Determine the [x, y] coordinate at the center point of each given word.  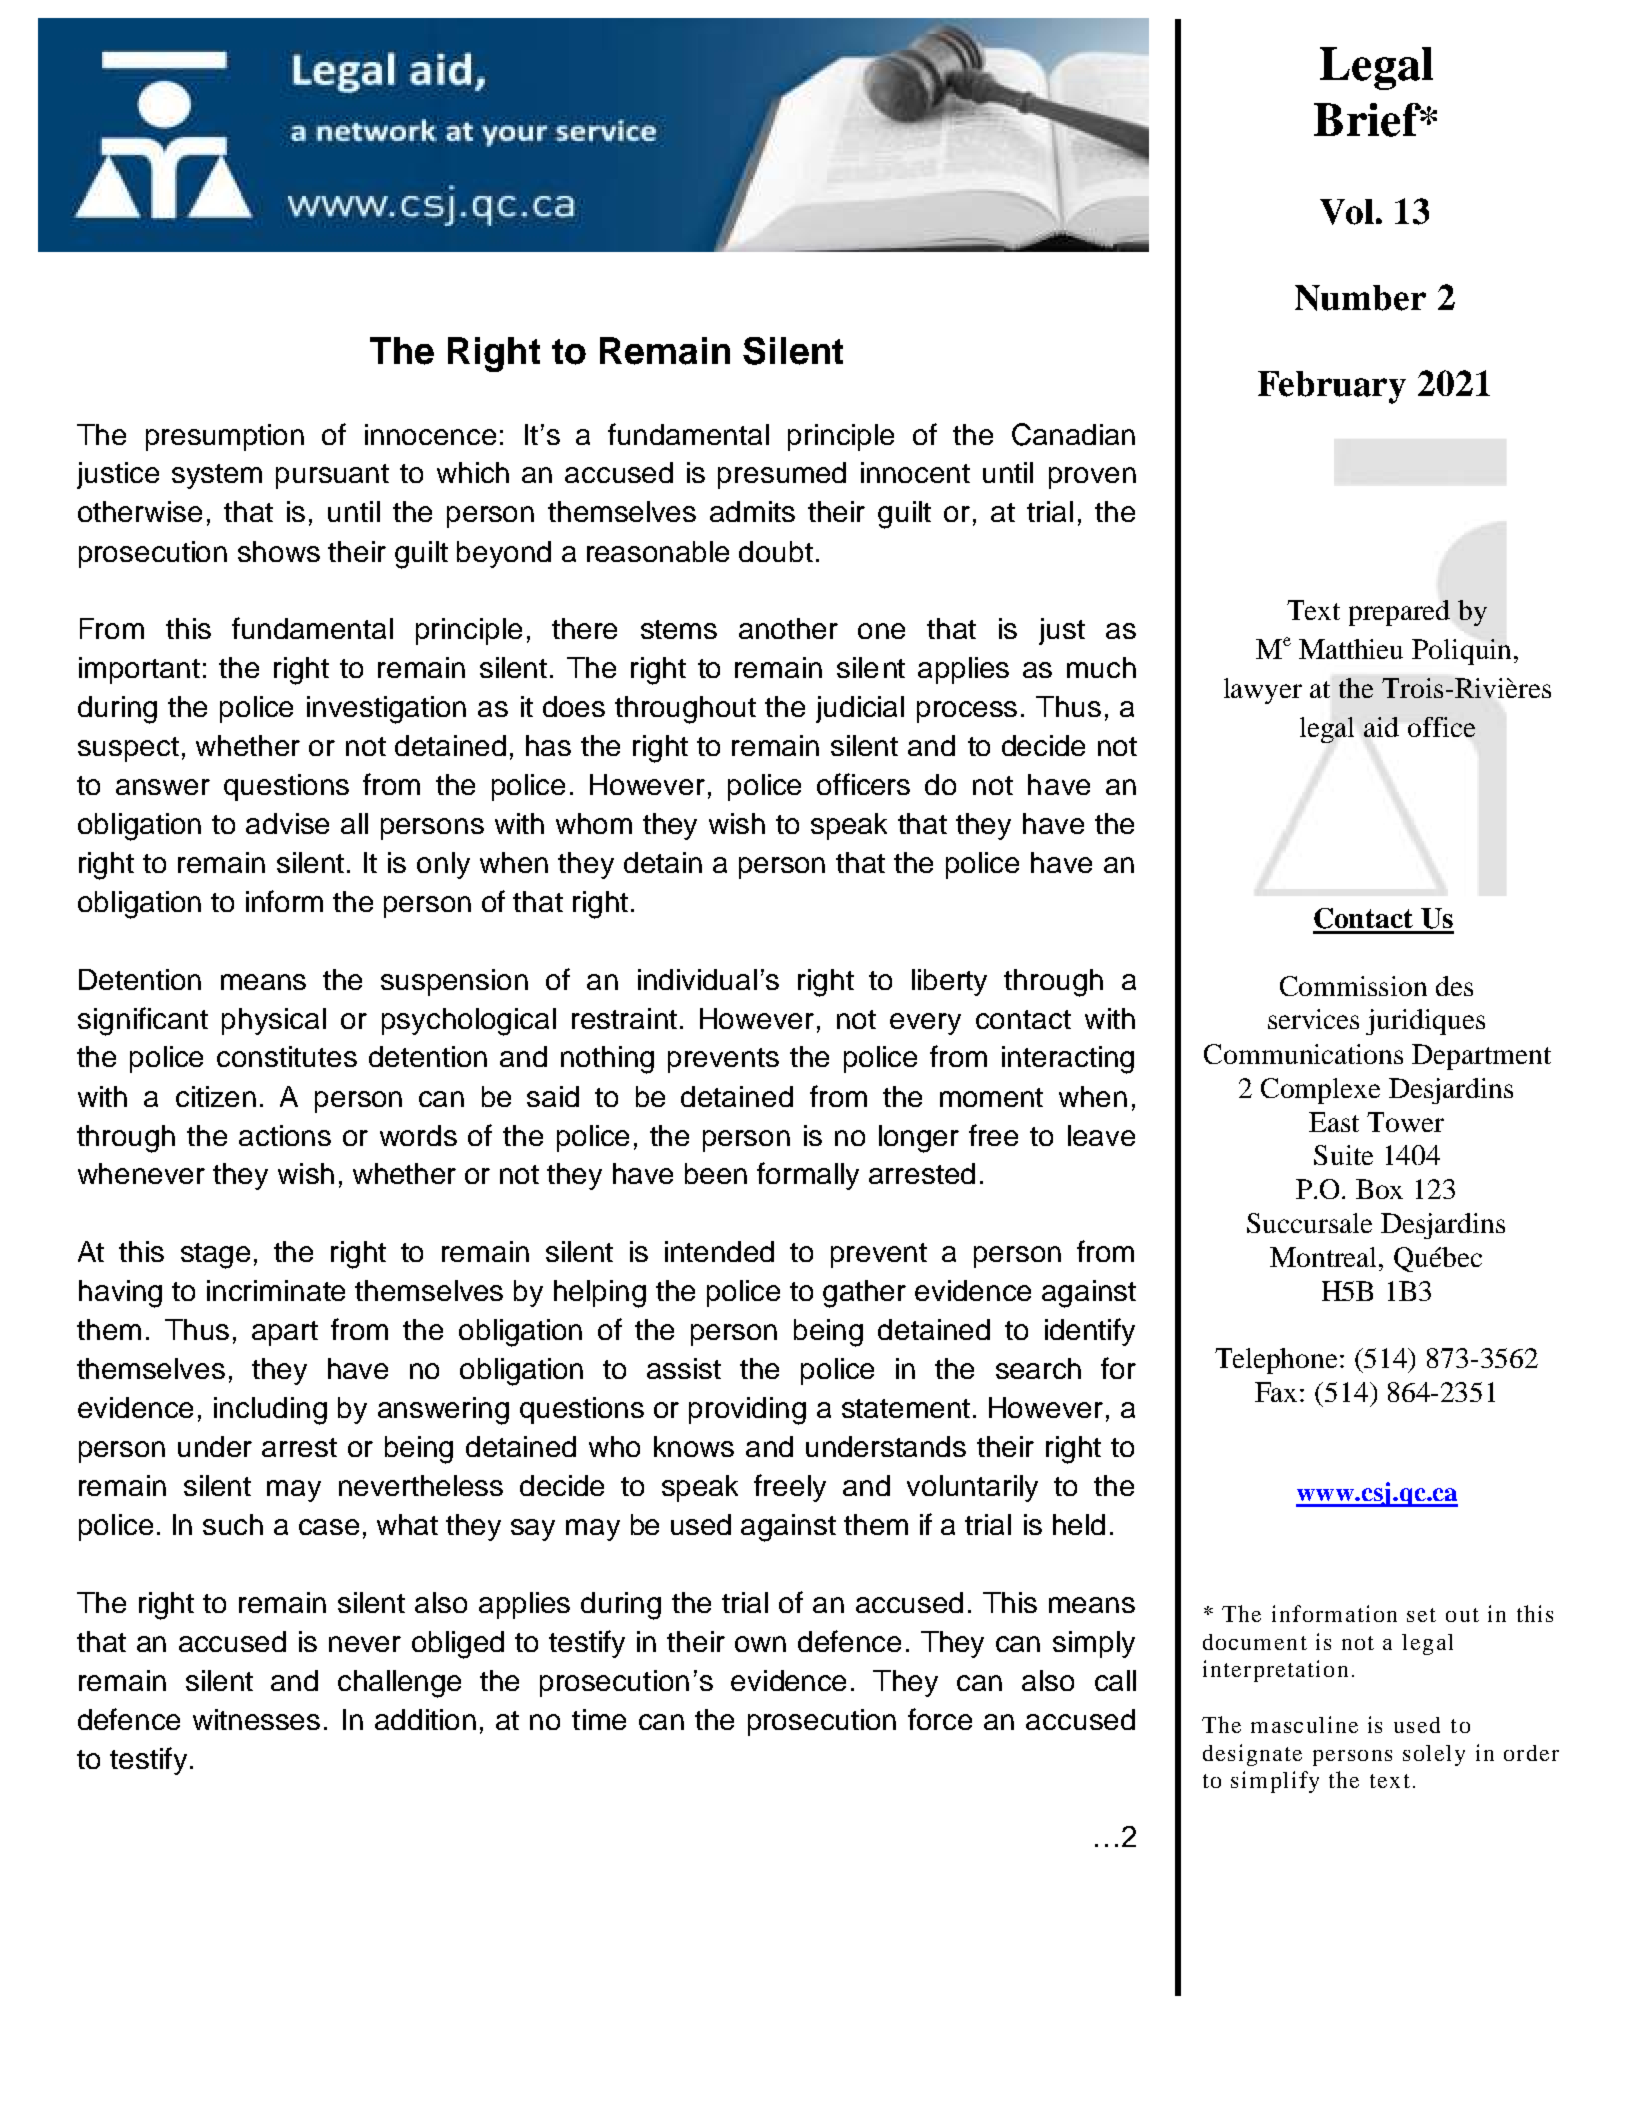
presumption [225, 437]
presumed [782, 475]
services [1313, 1019]
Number [1360, 298]
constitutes [287, 1056]
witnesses [256, 1719]
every [925, 1024]
